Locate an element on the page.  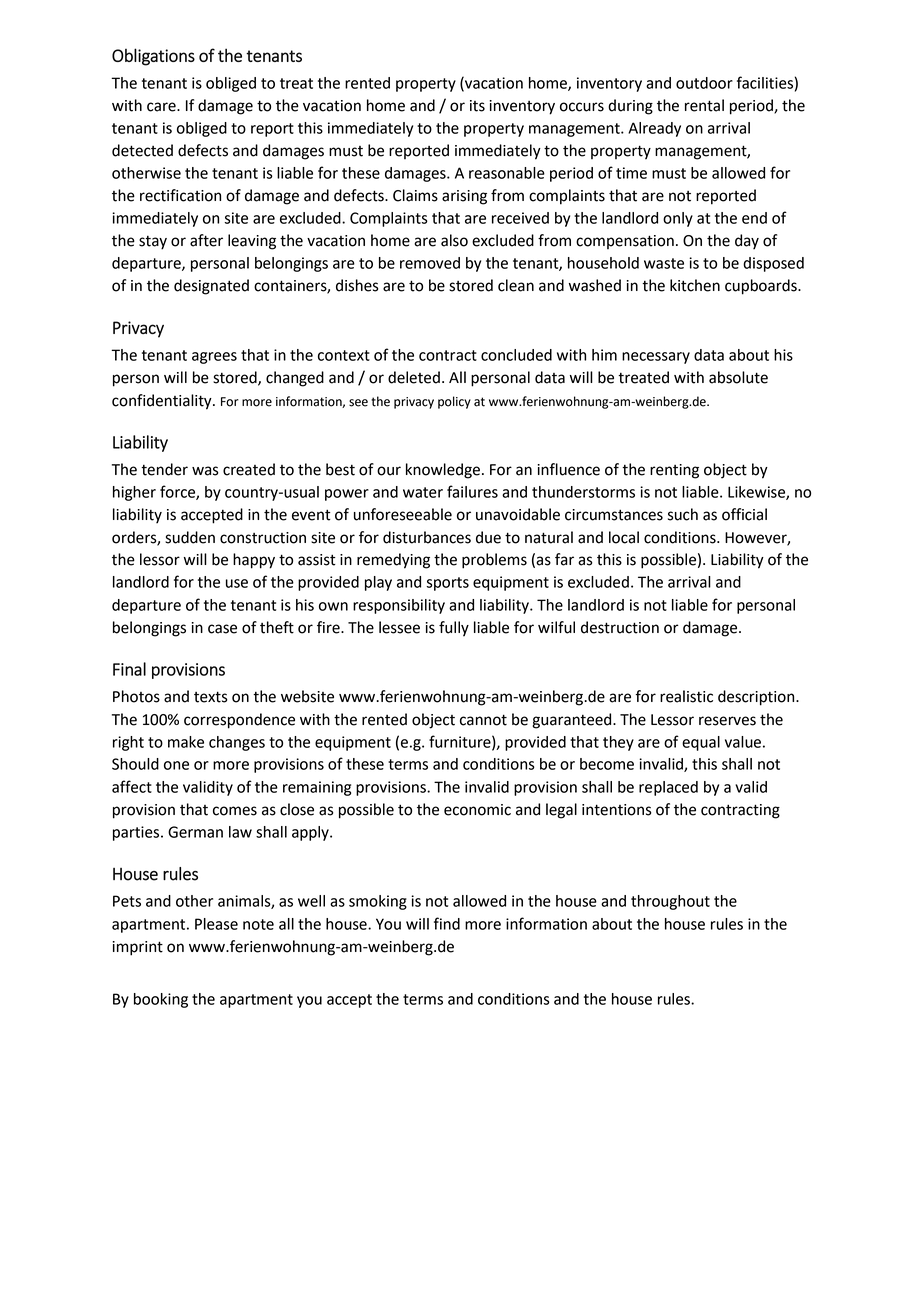
such is located at coordinates (683, 514).
